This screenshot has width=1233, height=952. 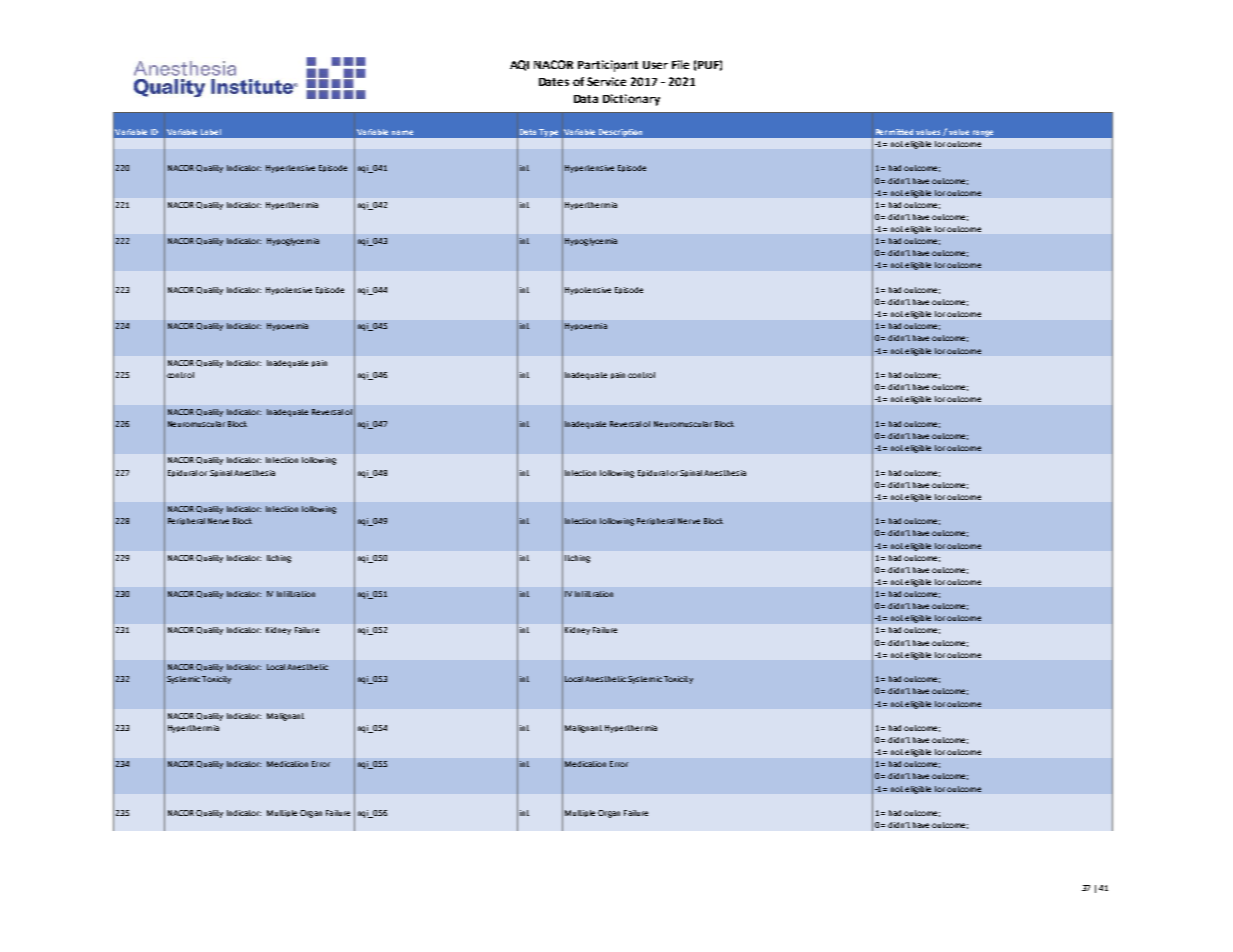 What do you see at coordinates (894, 132) in the screenshot?
I see `Permitted` at bounding box center [894, 132].
